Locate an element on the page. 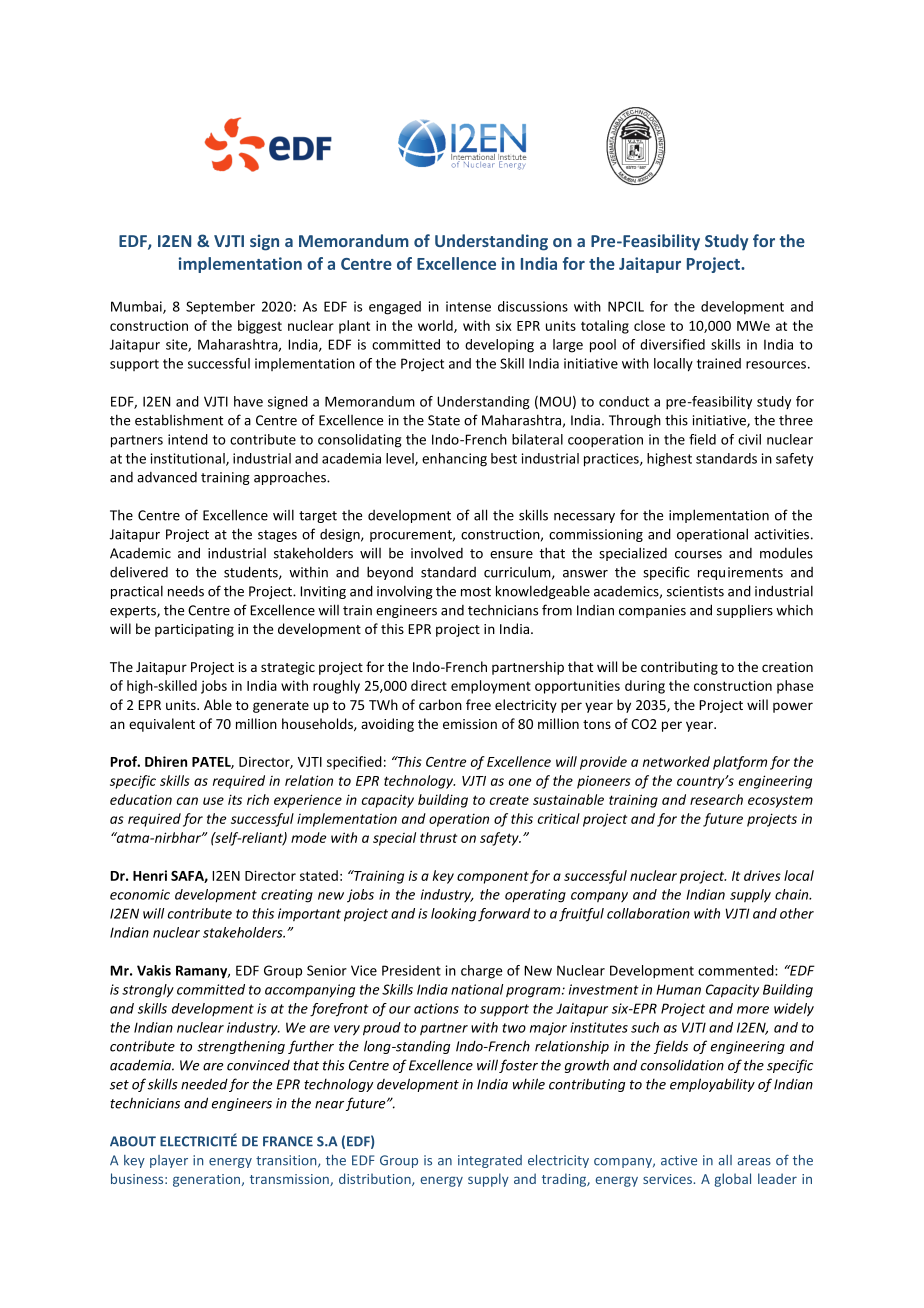 This page has height=1308, width=924. September is located at coordinates (220, 308).
